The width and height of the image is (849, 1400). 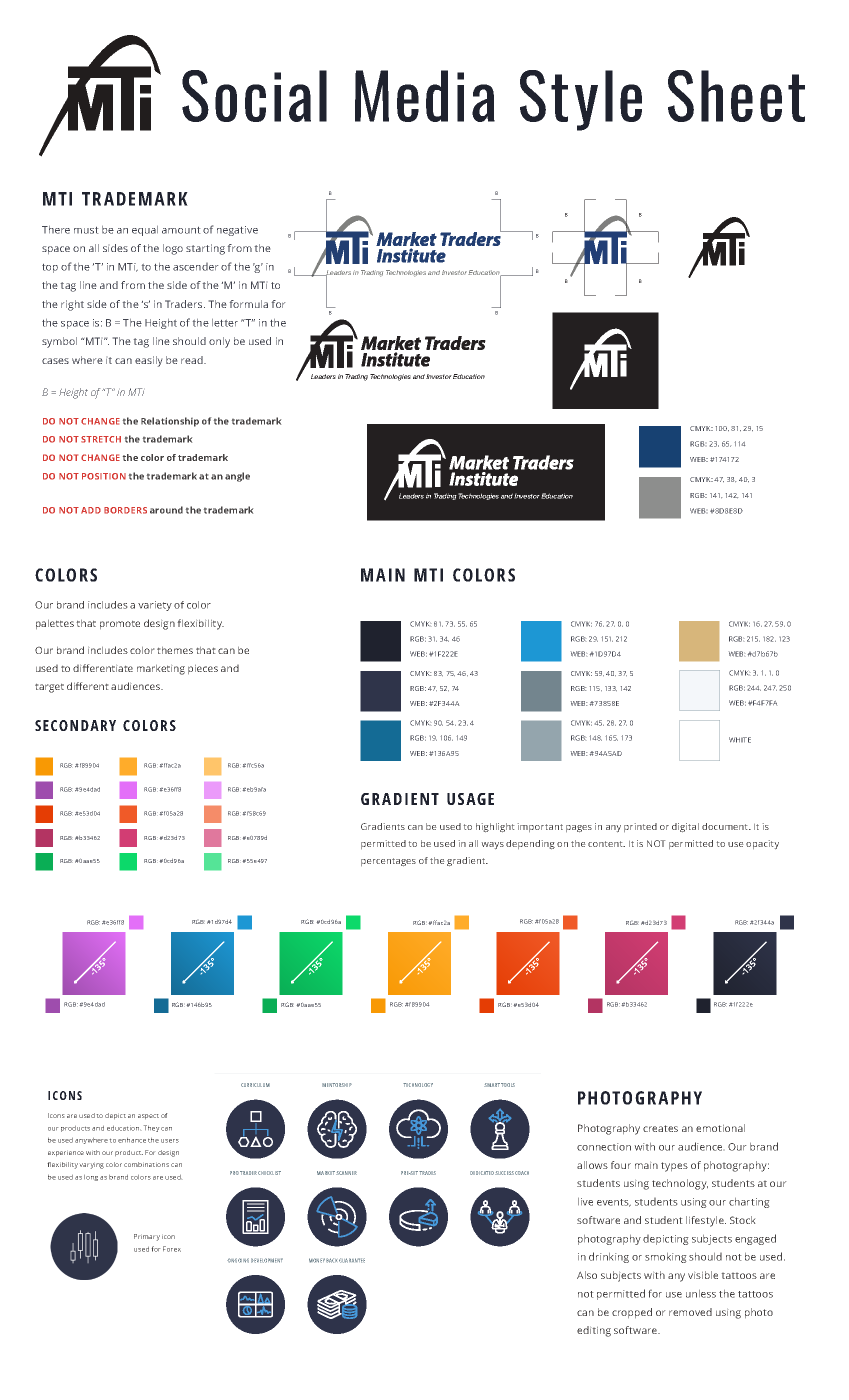 What do you see at coordinates (495, 827) in the image?
I see `highlight` at bounding box center [495, 827].
